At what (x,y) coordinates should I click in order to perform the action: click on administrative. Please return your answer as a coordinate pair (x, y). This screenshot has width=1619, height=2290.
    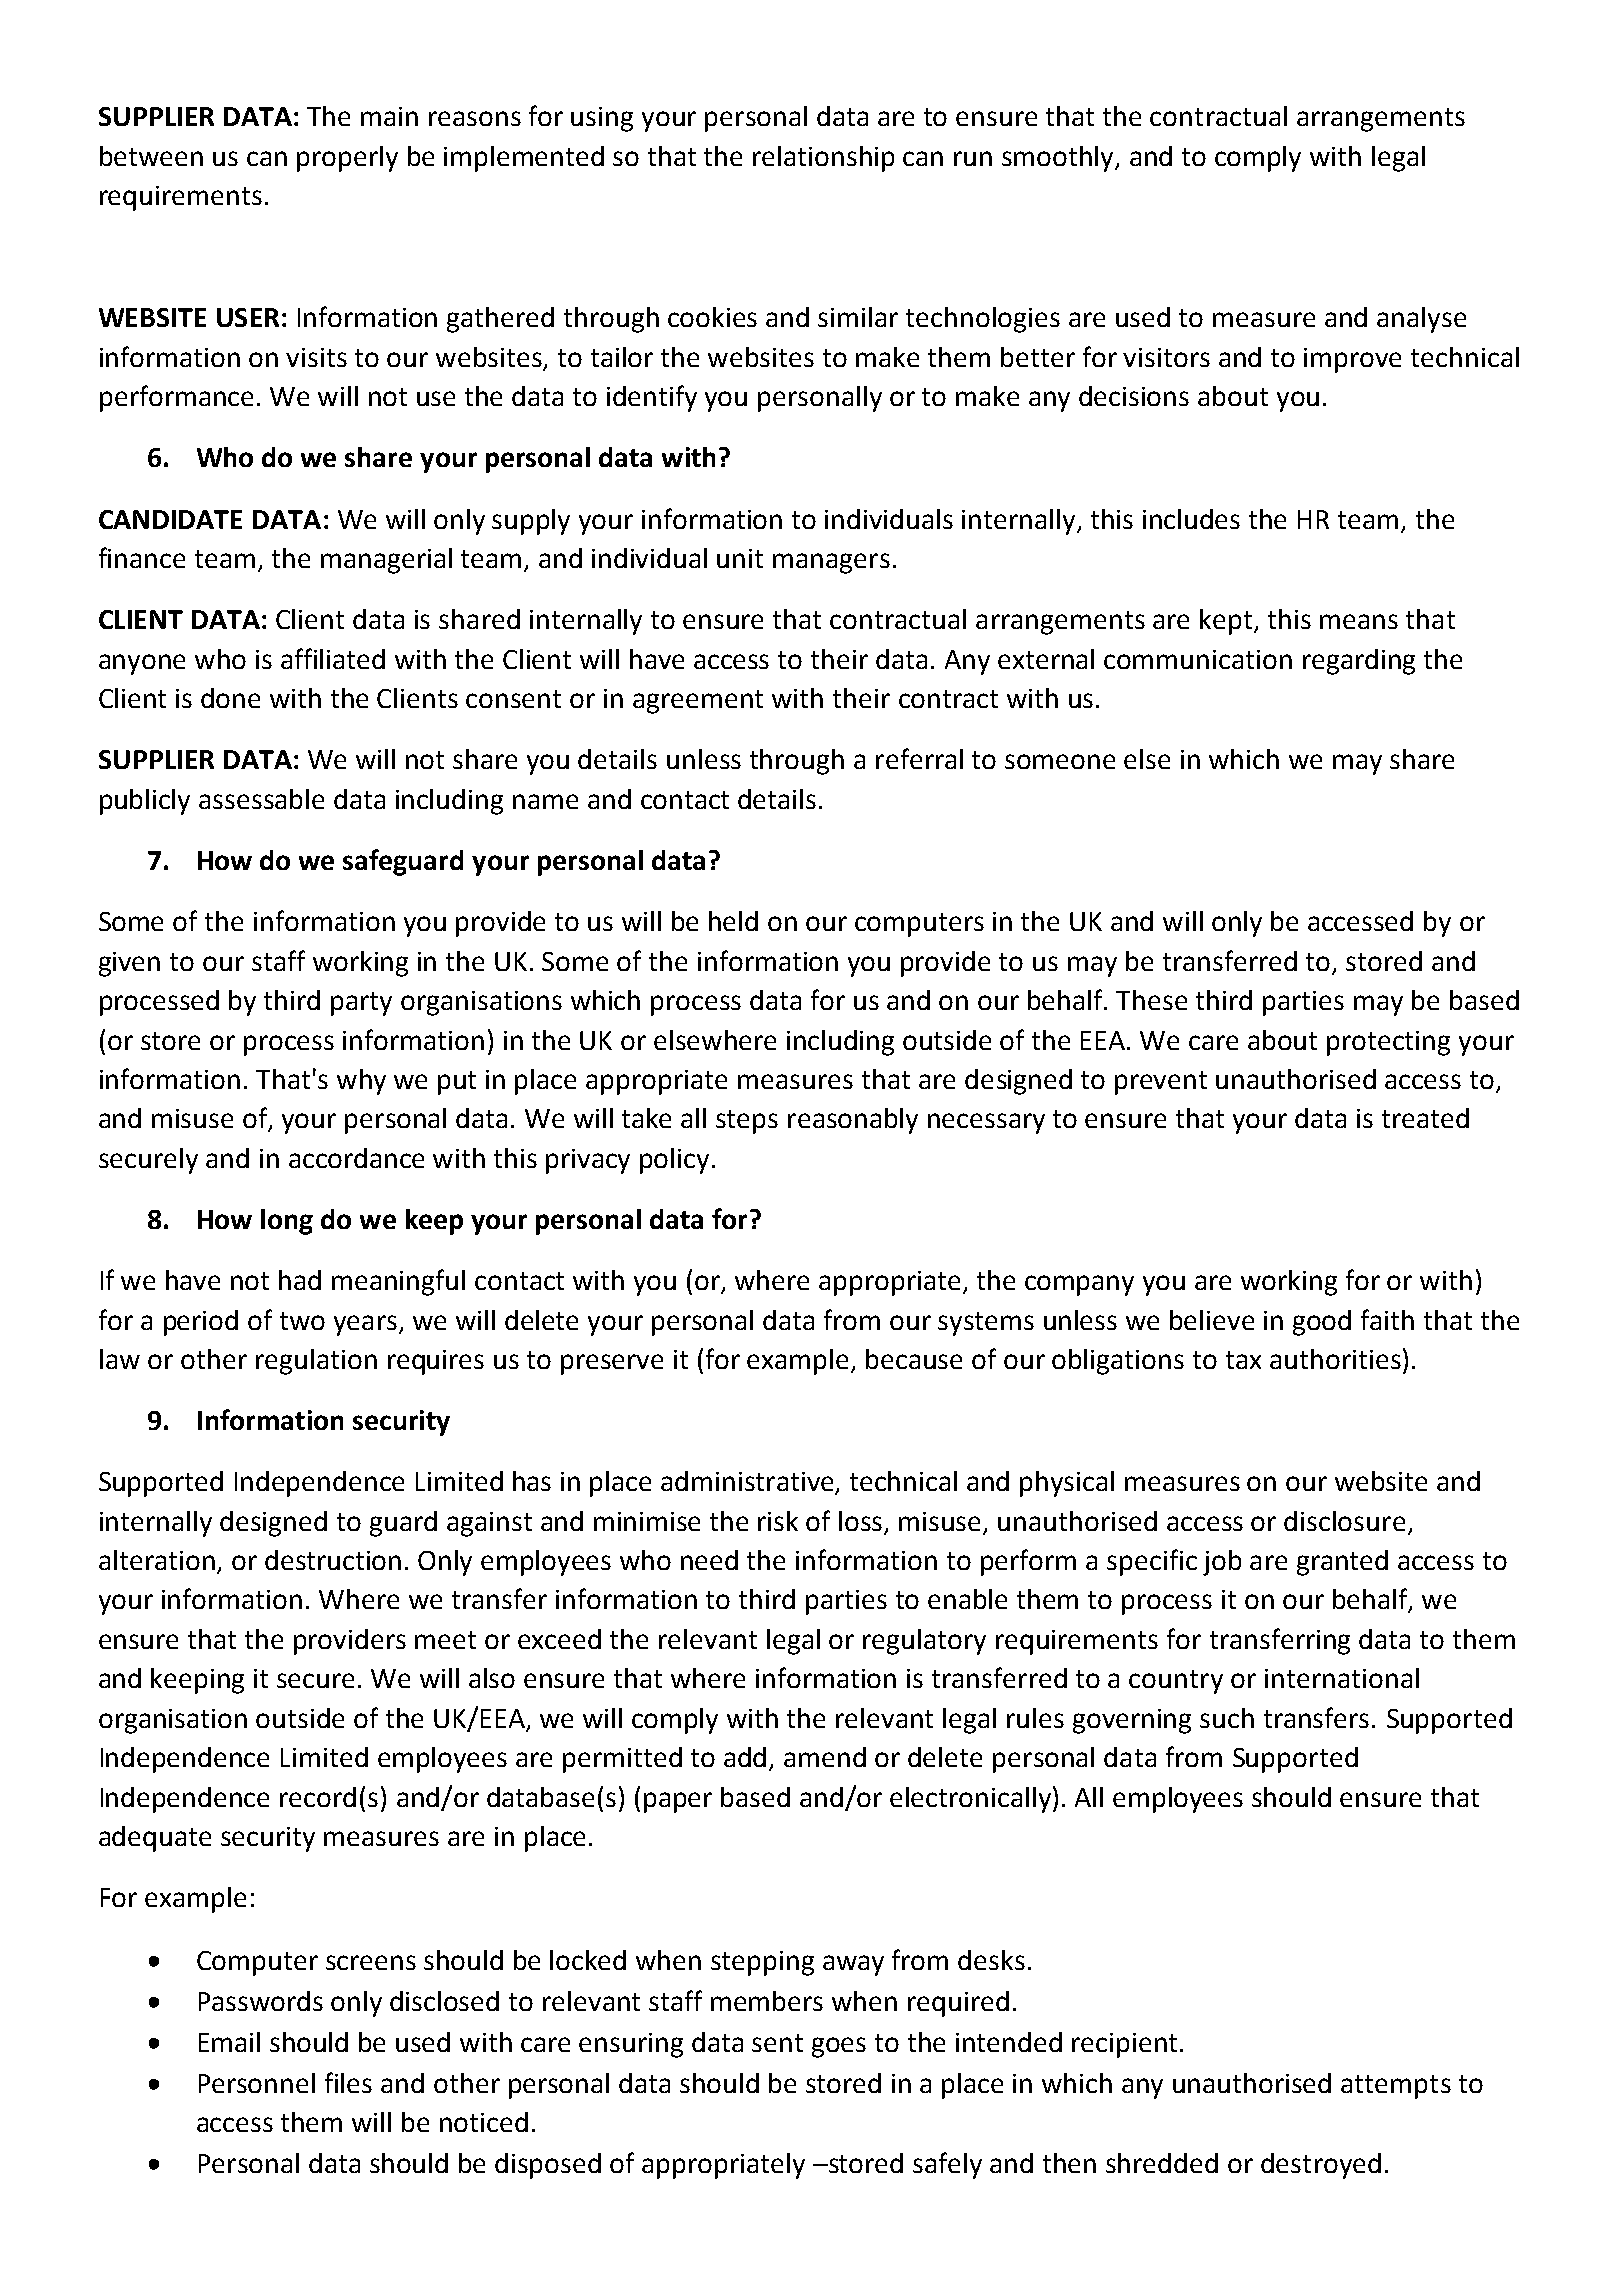
    Looking at the image, I should click on (748, 1482).
